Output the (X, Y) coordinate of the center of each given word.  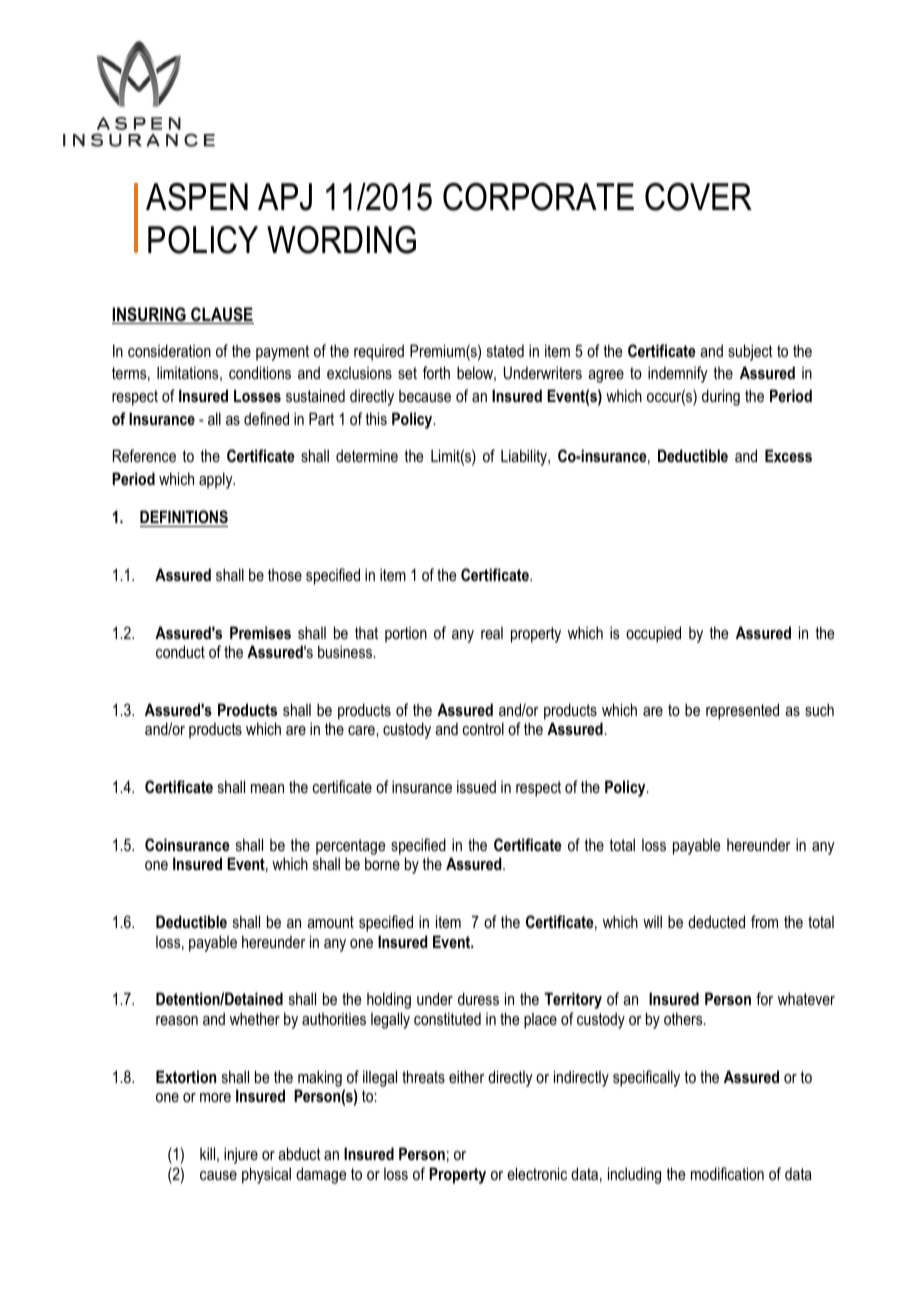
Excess (788, 455)
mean (267, 788)
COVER (698, 197)
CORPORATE (538, 197)
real (492, 633)
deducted (716, 921)
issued (476, 786)
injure (241, 1155)
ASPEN (197, 197)
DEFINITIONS (184, 517)
